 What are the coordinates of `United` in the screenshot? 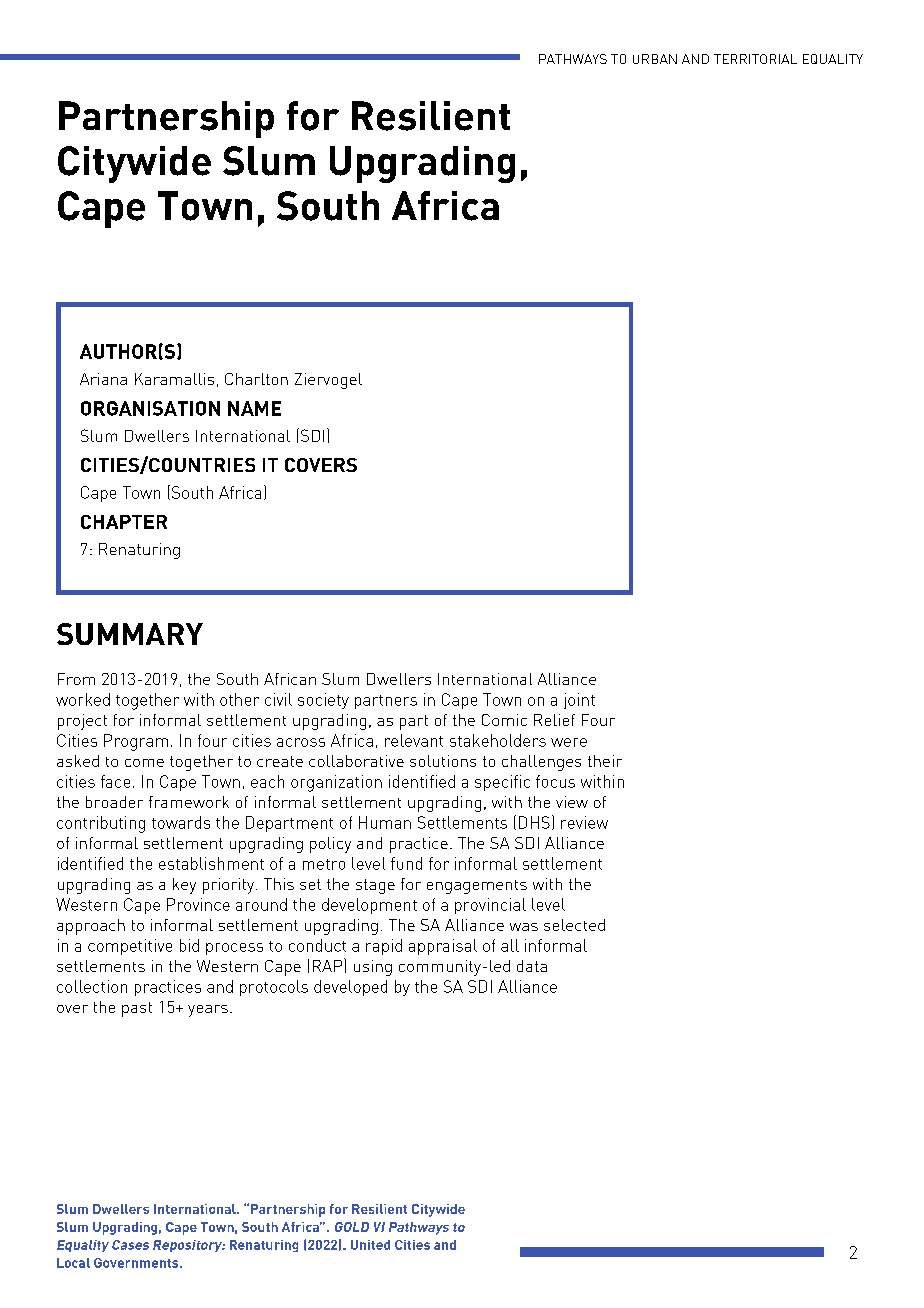 It's located at (370, 1245).
